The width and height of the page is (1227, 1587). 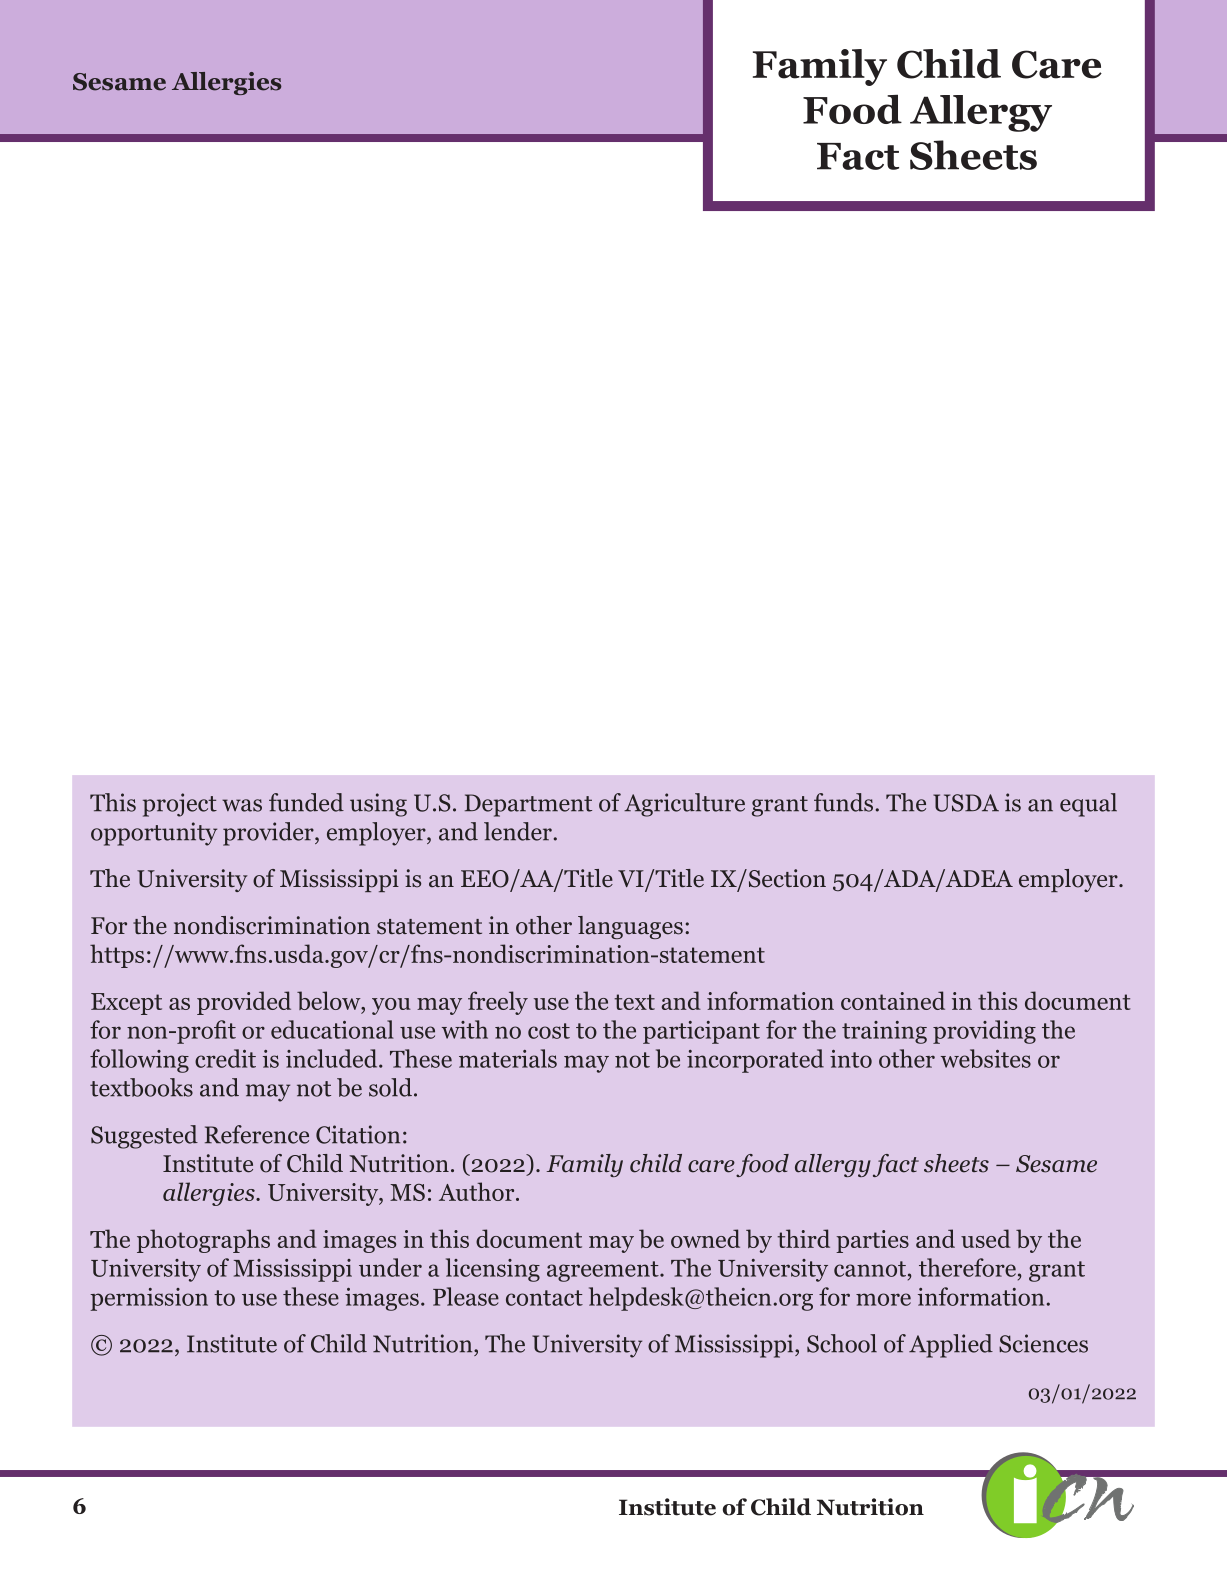 I want to click on was, so click(x=242, y=805).
